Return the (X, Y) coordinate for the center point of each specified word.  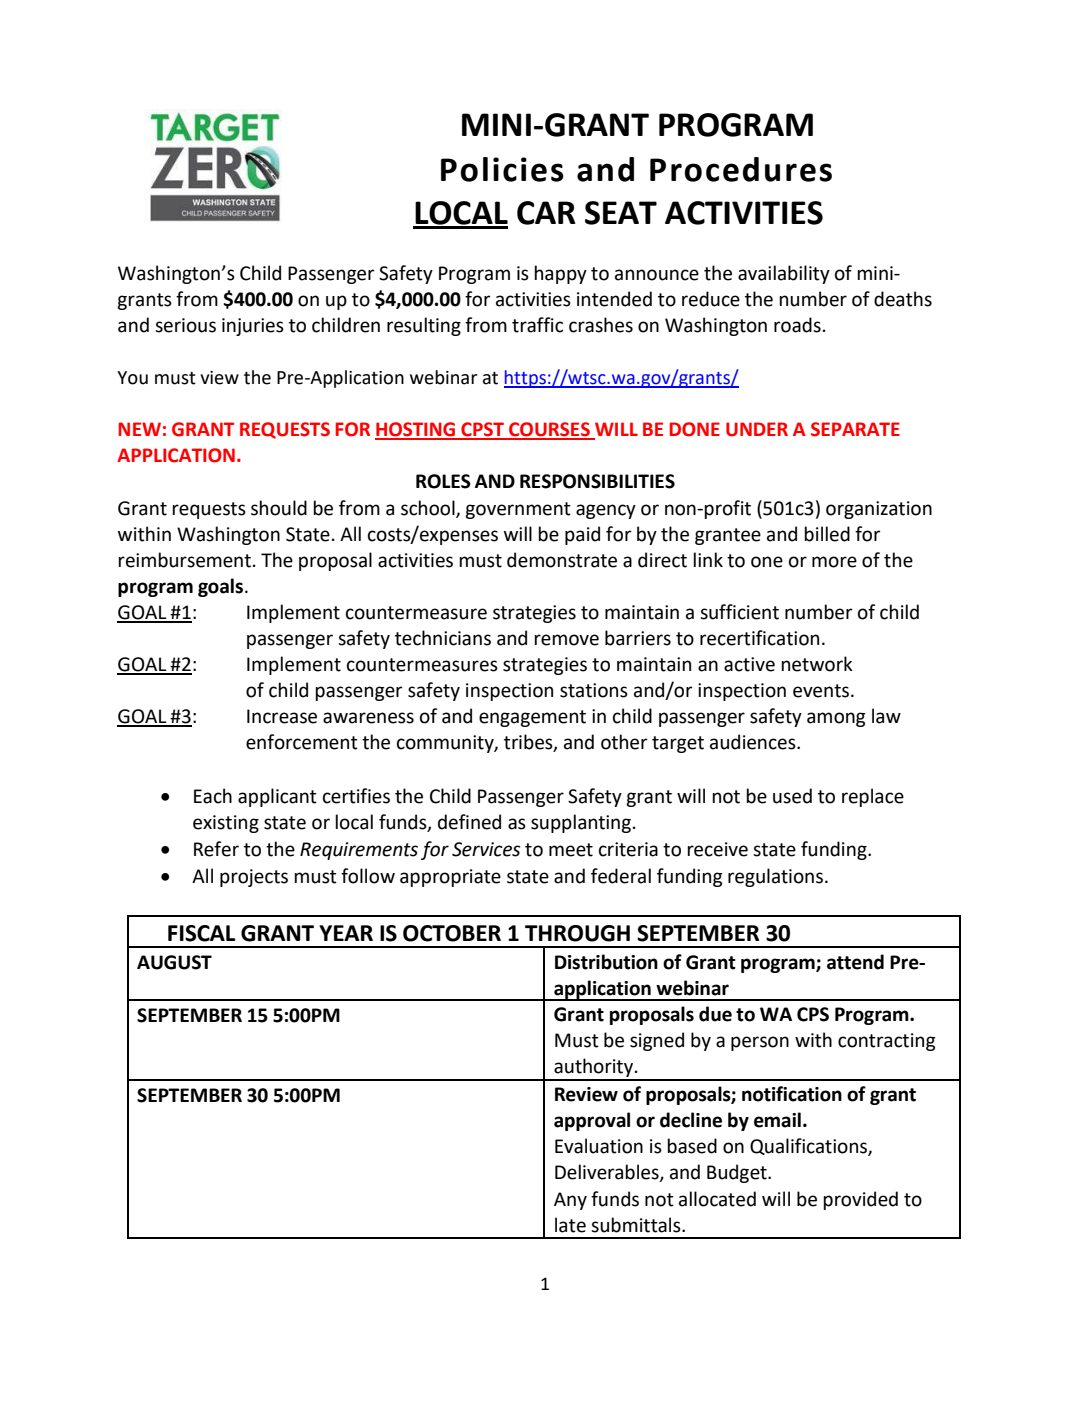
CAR (546, 213)
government (518, 510)
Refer (216, 849)
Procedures (741, 169)
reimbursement (184, 560)
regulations (775, 877)
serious (185, 325)
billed (827, 534)
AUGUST (174, 962)
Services (486, 849)
